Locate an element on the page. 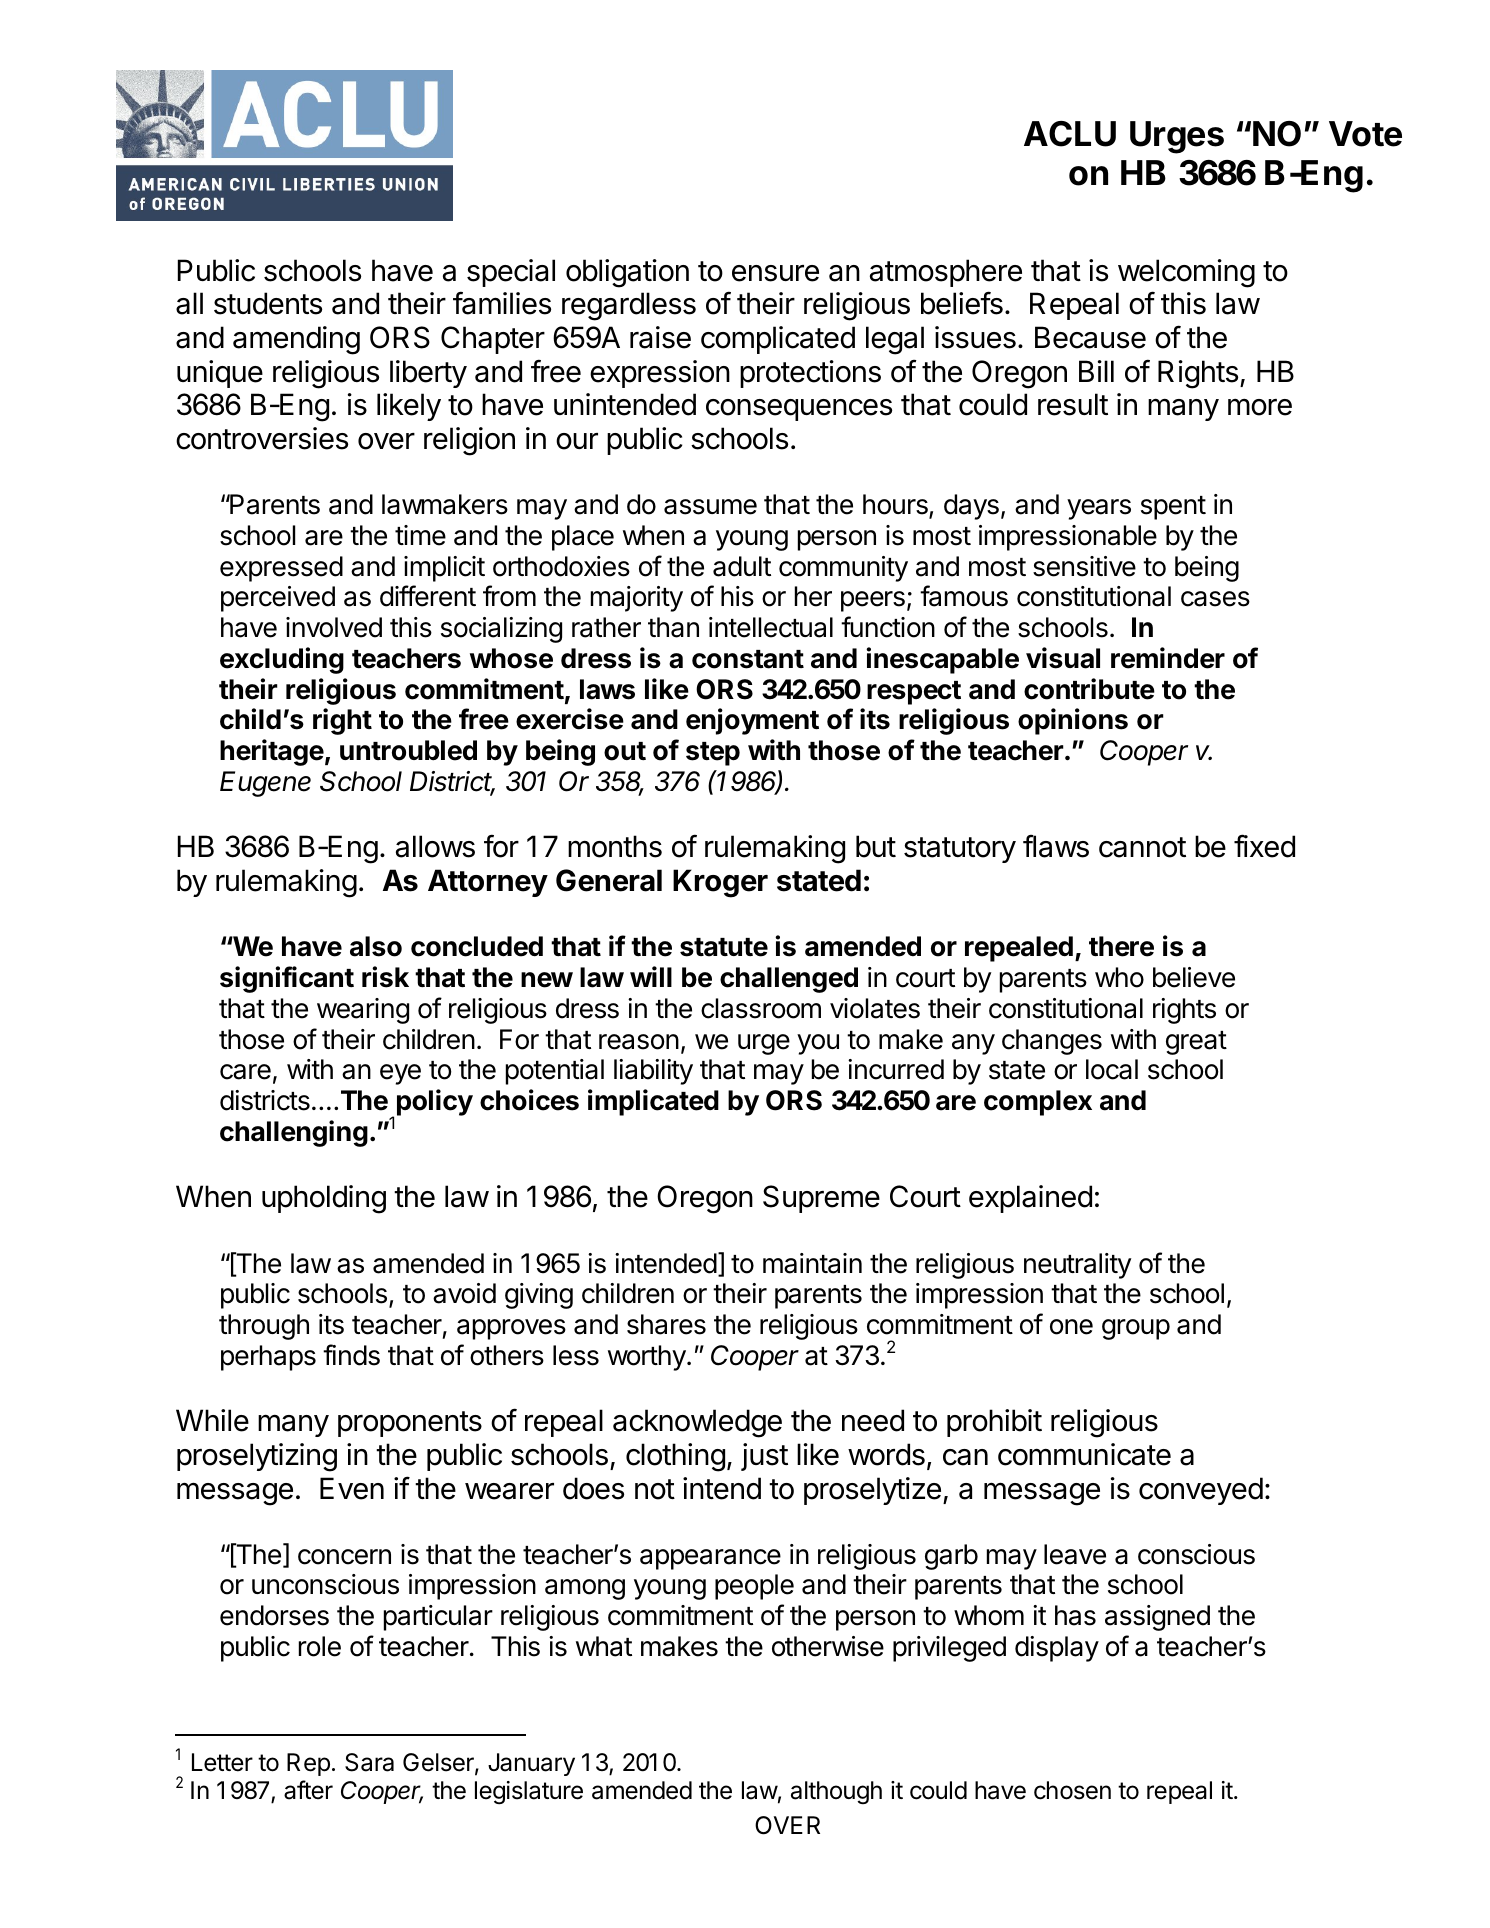 The width and height of the page is (1490, 1928). welcoming is located at coordinates (1186, 273).
